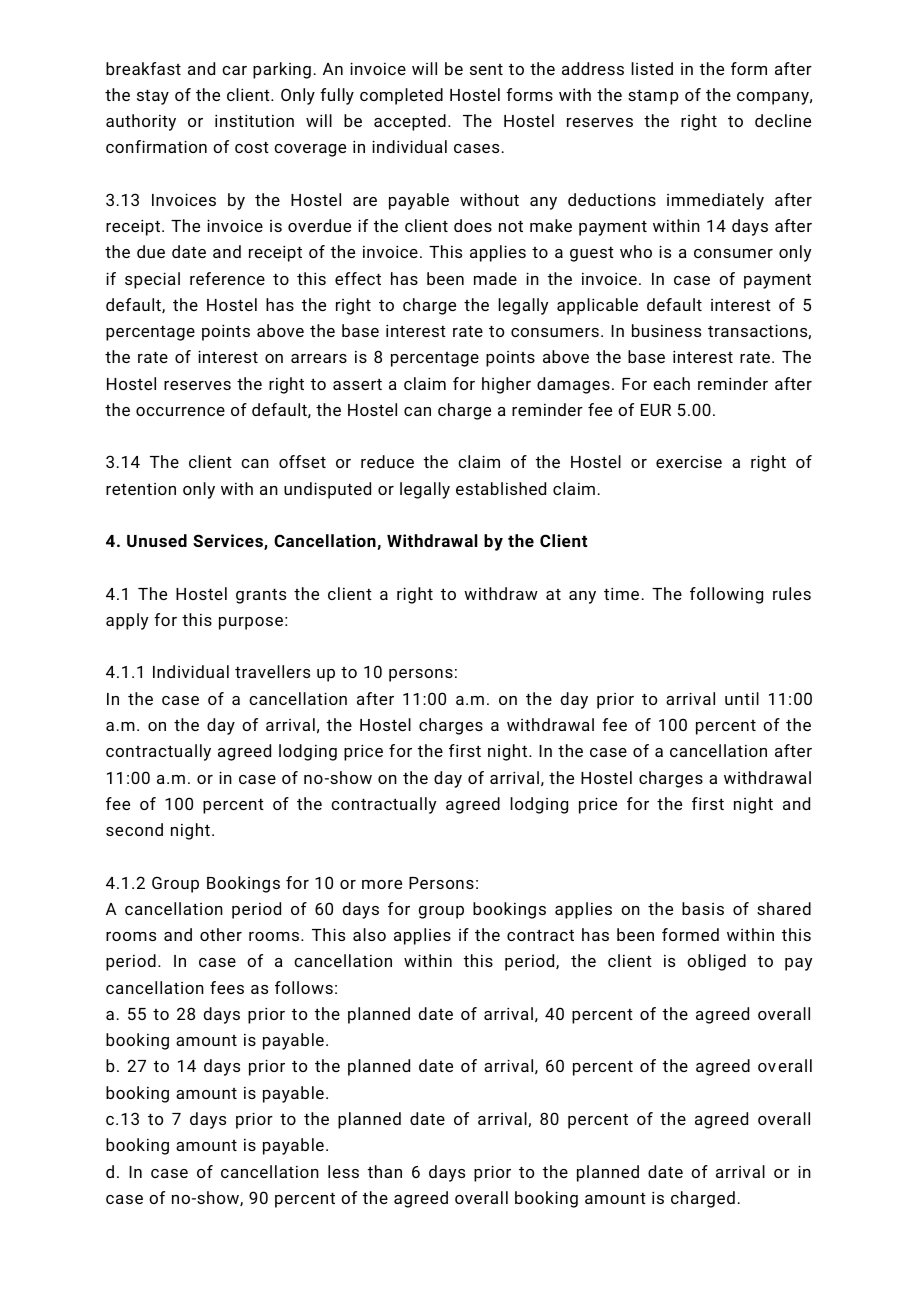  Describe the element at coordinates (382, 884) in the document. I see `more` at that location.
